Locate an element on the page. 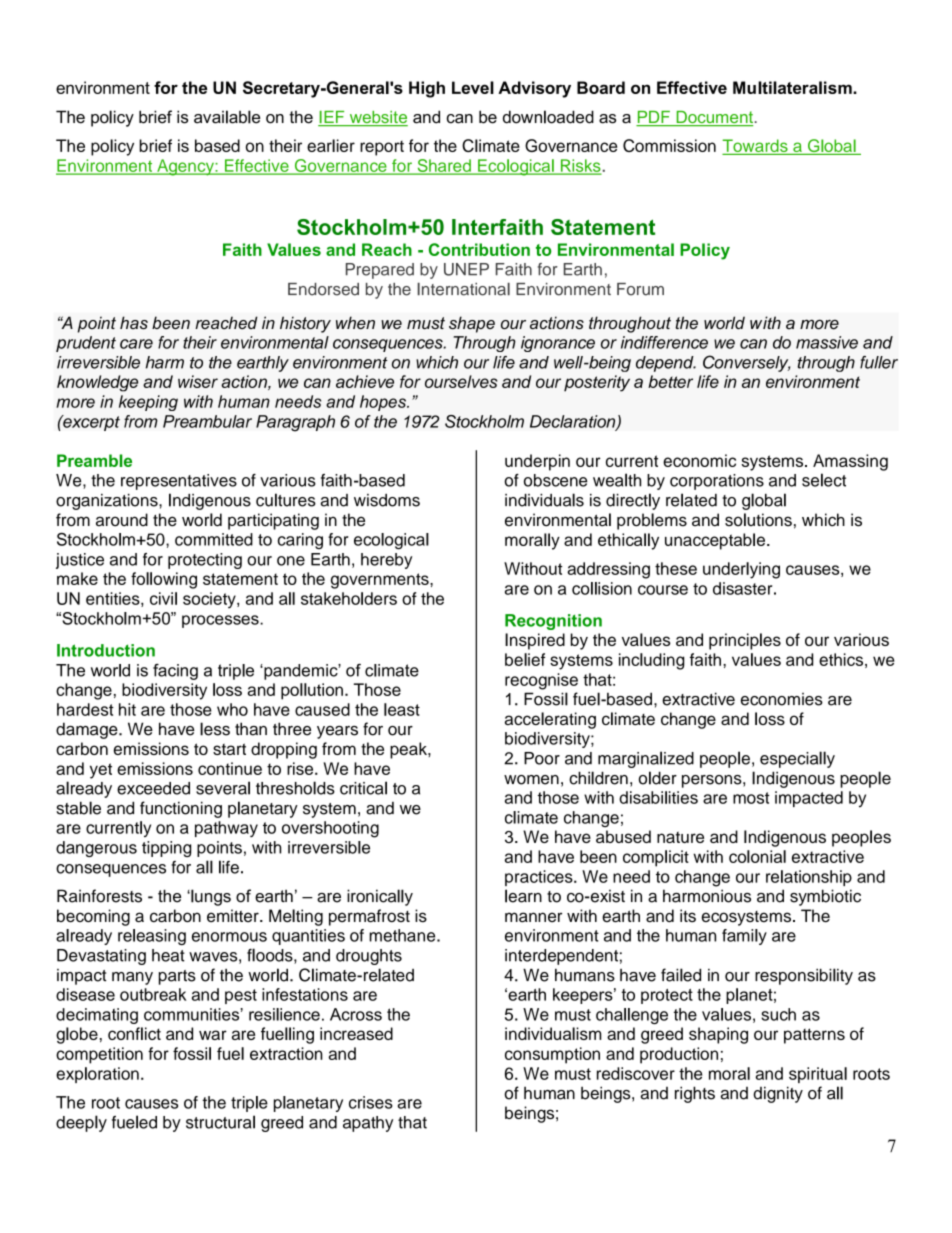  exceeded is located at coordinates (153, 788).
